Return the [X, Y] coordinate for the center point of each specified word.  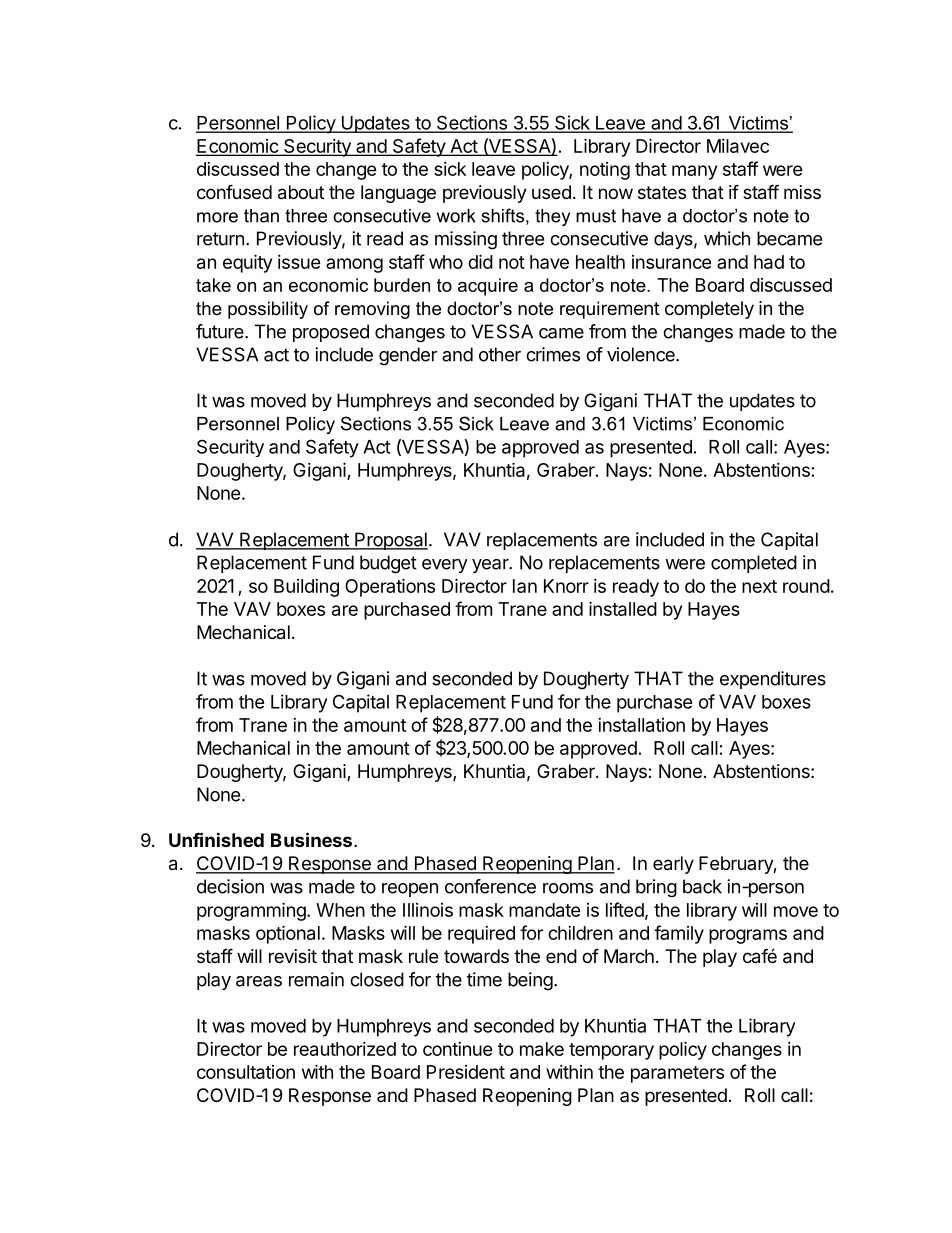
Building [306, 588]
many [694, 172]
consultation [246, 1072]
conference [490, 886]
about [301, 192]
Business [311, 839]
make [542, 1049]
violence [642, 354]
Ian [525, 586]
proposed [331, 333]
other [500, 354]
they [552, 217]
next [759, 586]
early [673, 865]
